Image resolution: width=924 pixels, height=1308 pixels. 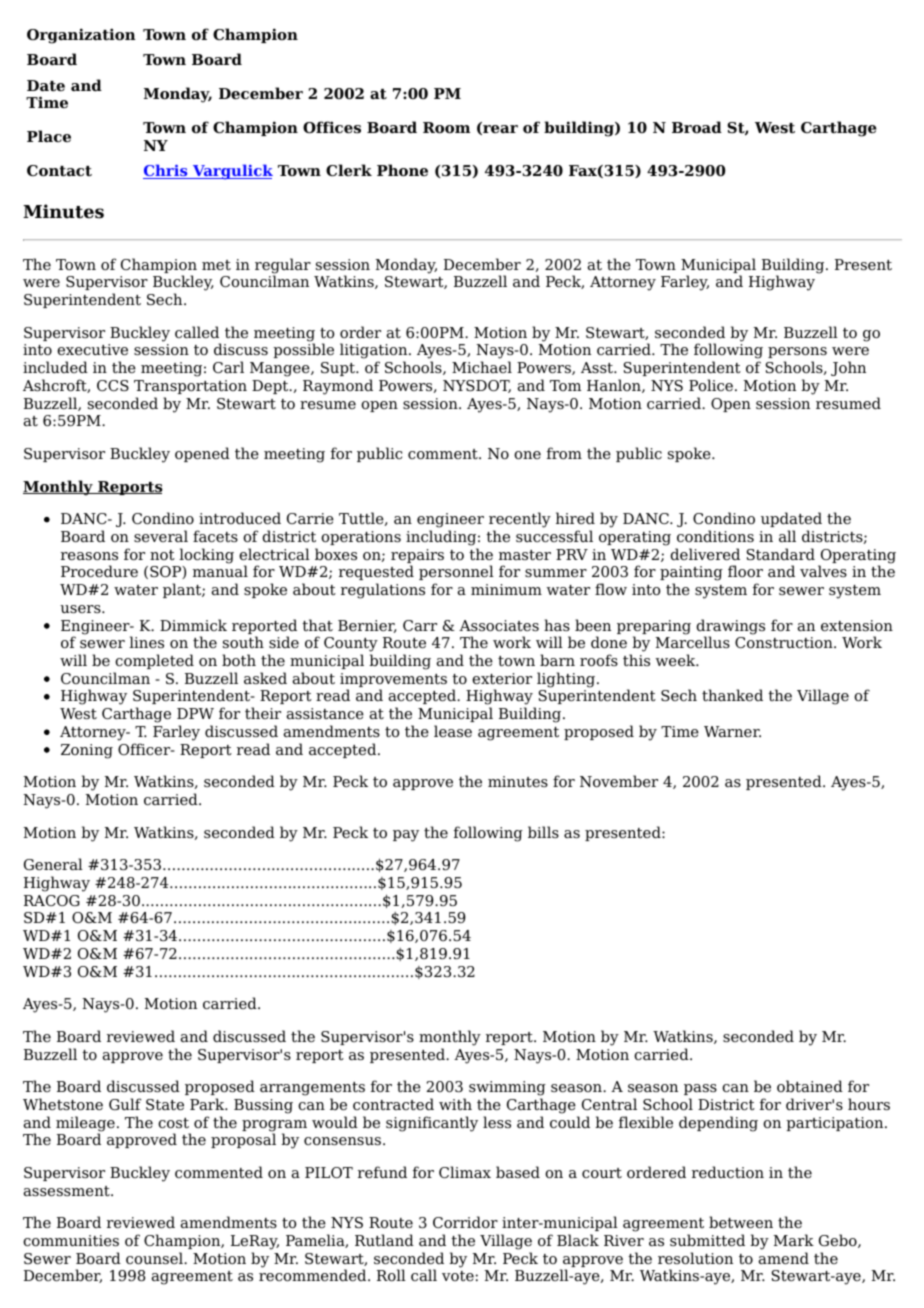 I want to click on counsel, so click(x=155, y=1258).
